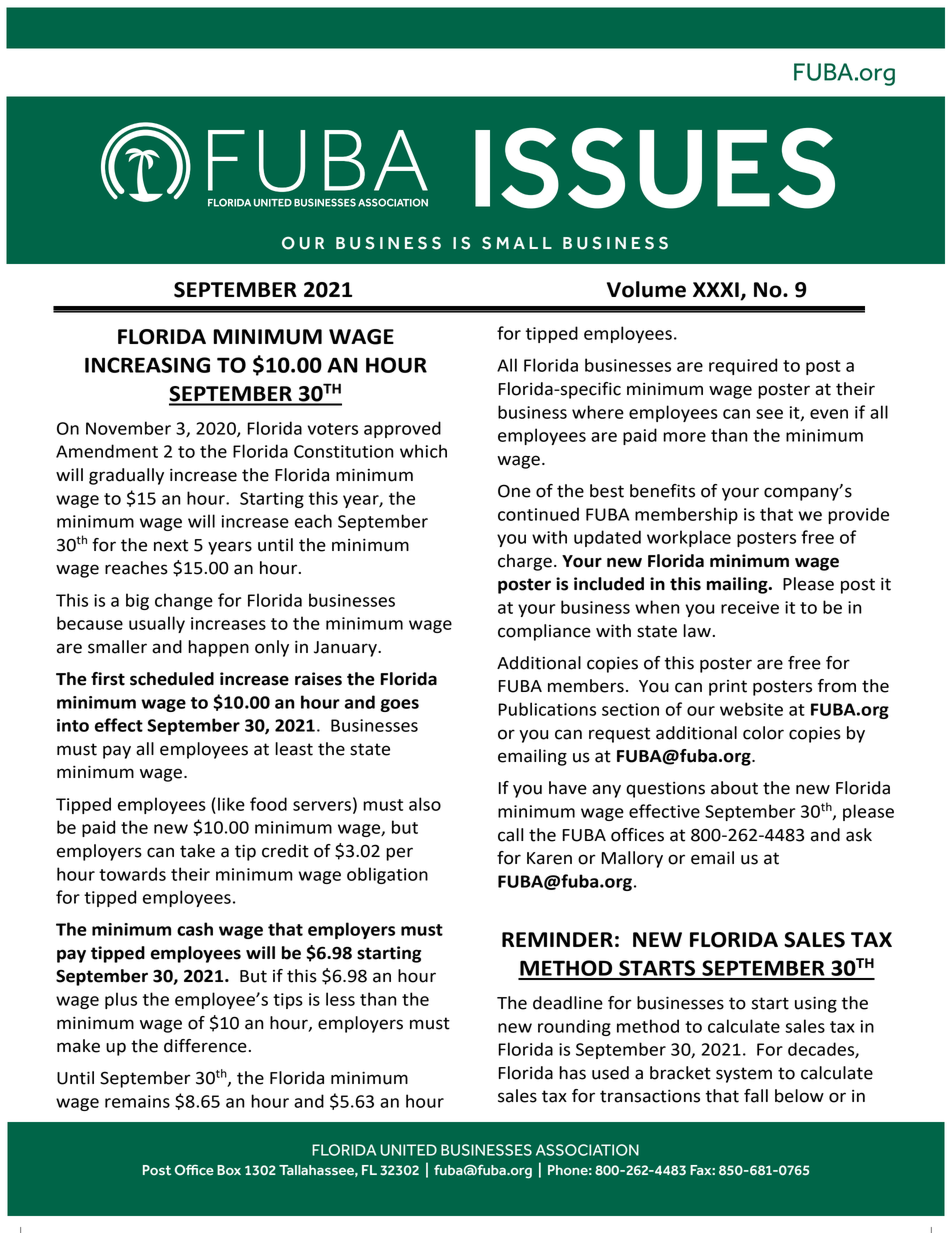 The width and height of the screenshot is (952, 1233). I want to click on November, so click(128, 428).
